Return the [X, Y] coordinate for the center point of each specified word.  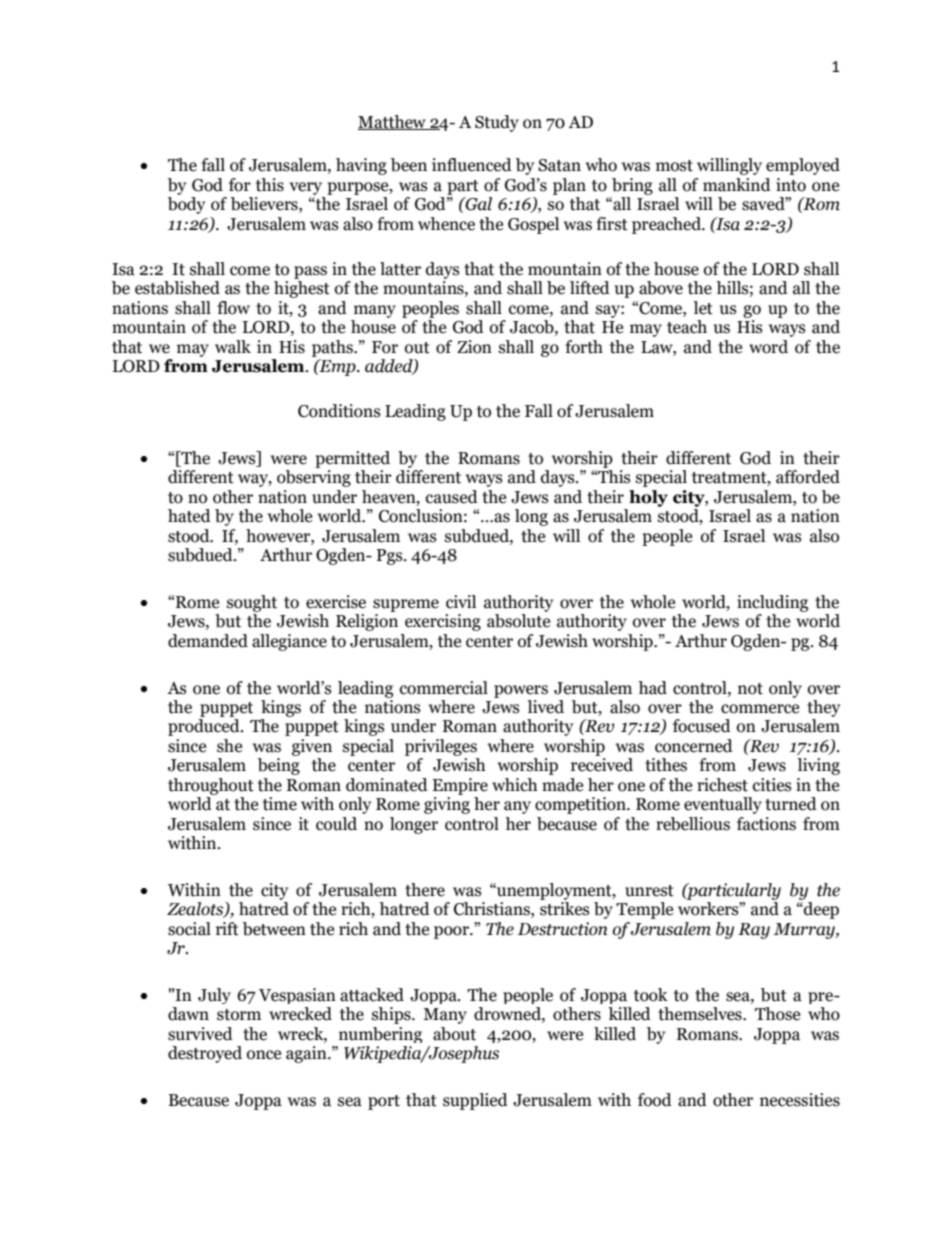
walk [233, 347]
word [768, 347]
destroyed [205, 1054]
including [772, 603]
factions [766, 824]
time [280, 804]
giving [447, 805]
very [305, 188]
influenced [472, 165]
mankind [737, 185]
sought [252, 603]
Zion [474, 347]
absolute [518, 621]
